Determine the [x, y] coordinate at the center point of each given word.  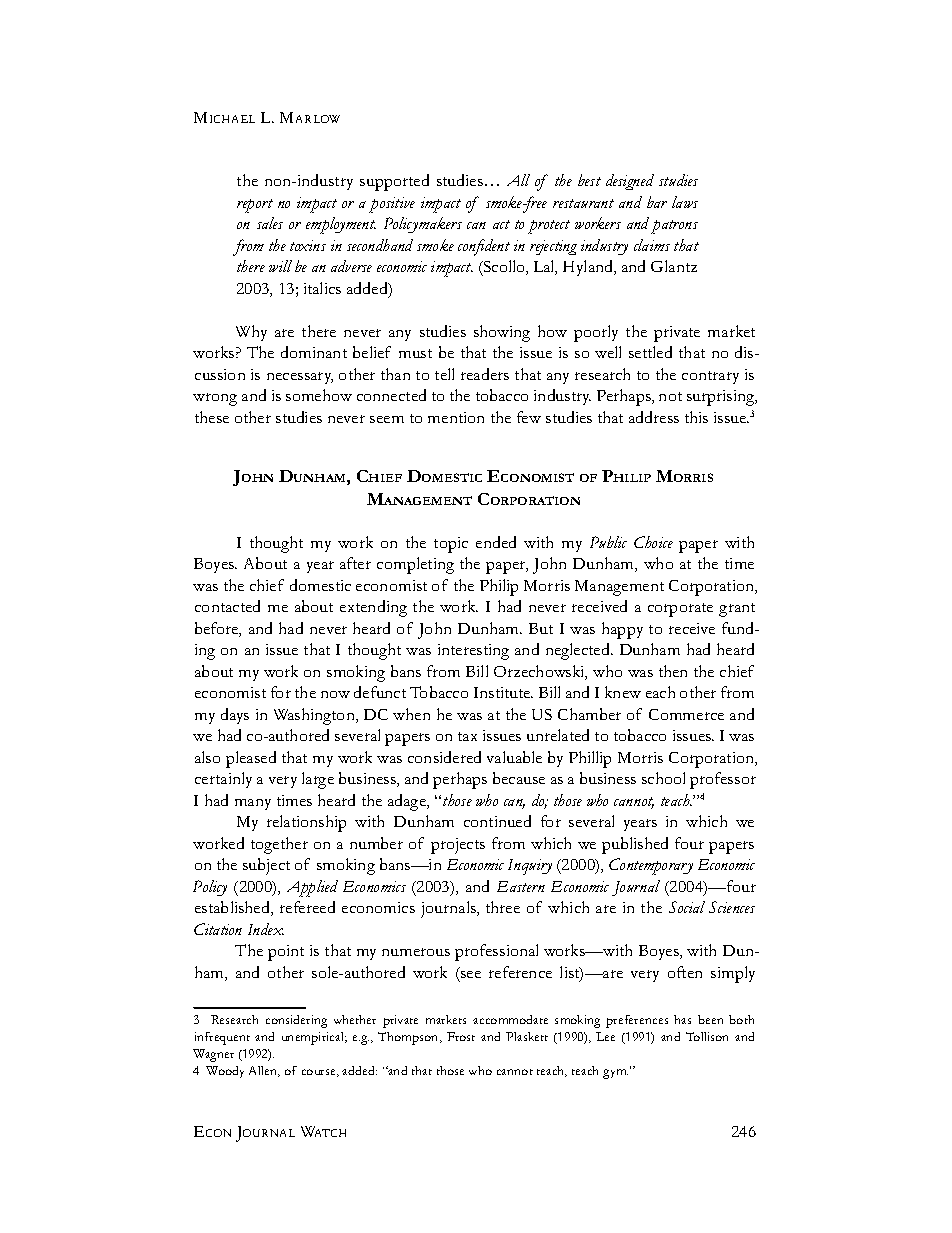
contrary [710, 377]
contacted [227, 606]
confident [484, 247]
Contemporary [651, 866]
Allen [264, 1071]
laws [685, 202]
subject [266, 866]
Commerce [686, 714]
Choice [653, 542]
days [235, 716]
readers [485, 374]
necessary [300, 378]
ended [496, 542]
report [255, 206]
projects [458, 846]
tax [467, 736]
